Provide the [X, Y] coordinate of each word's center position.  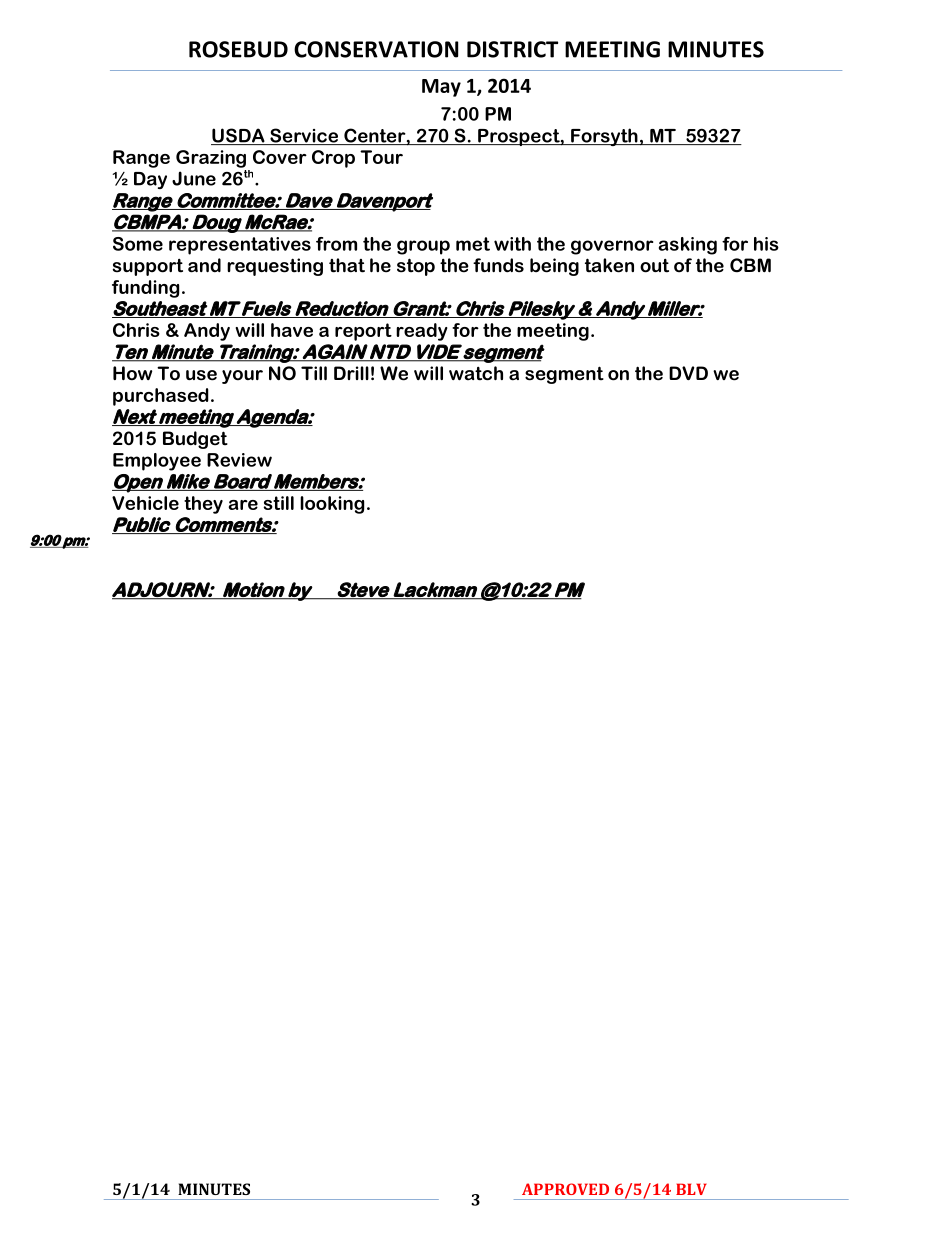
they [203, 505]
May [441, 88]
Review [239, 460]
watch [476, 373]
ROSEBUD [238, 49]
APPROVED [565, 1189]
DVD [688, 373]
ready [422, 332]
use [201, 375]
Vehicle [145, 503]
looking [332, 505]
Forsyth [604, 137]
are [243, 505]
